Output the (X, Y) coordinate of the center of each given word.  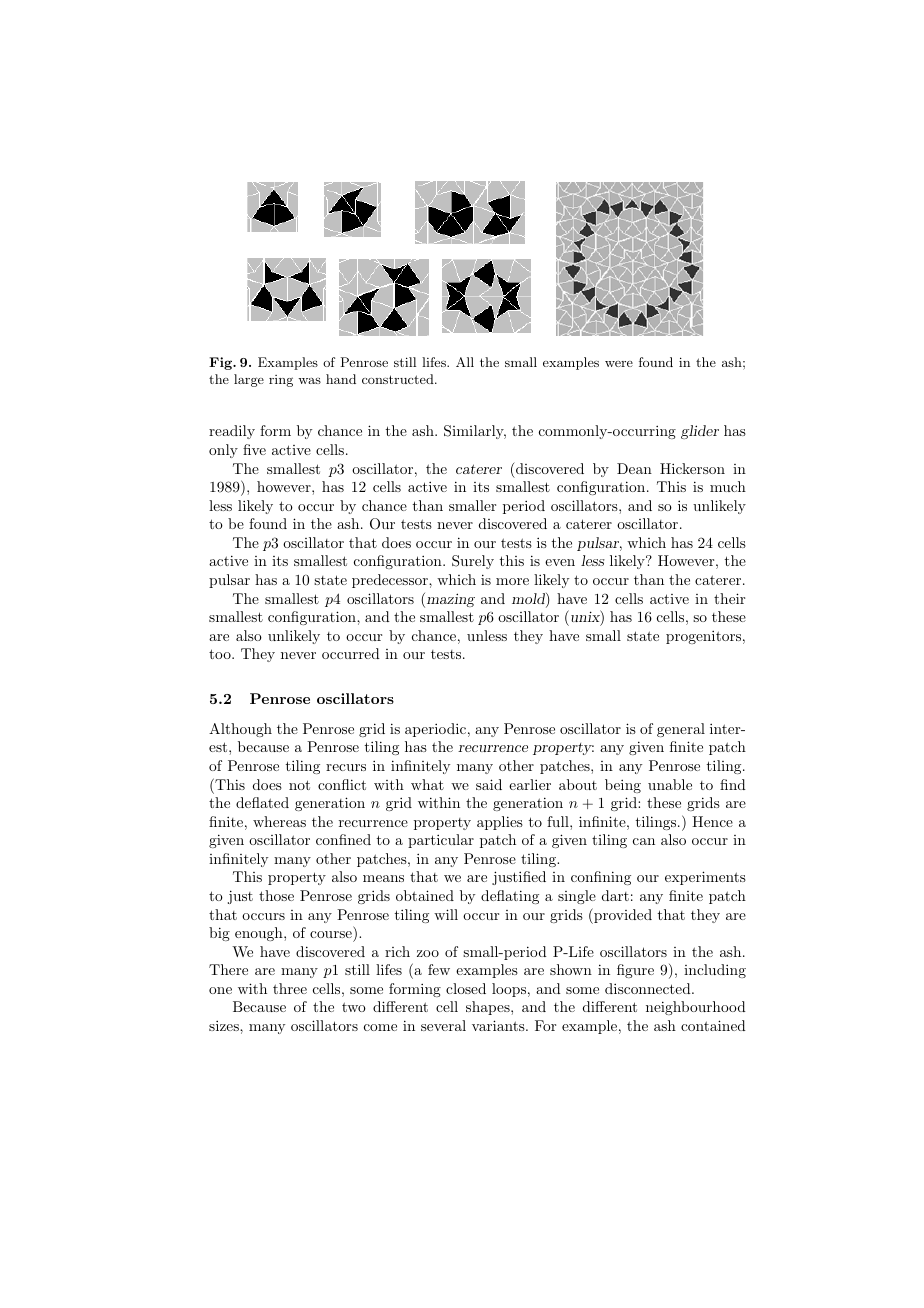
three (290, 988)
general (681, 730)
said (489, 784)
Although (240, 730)
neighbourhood (696, 1008)
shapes (489, 1008)
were (619, 364)
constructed (399, 379)
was (309, 381)
